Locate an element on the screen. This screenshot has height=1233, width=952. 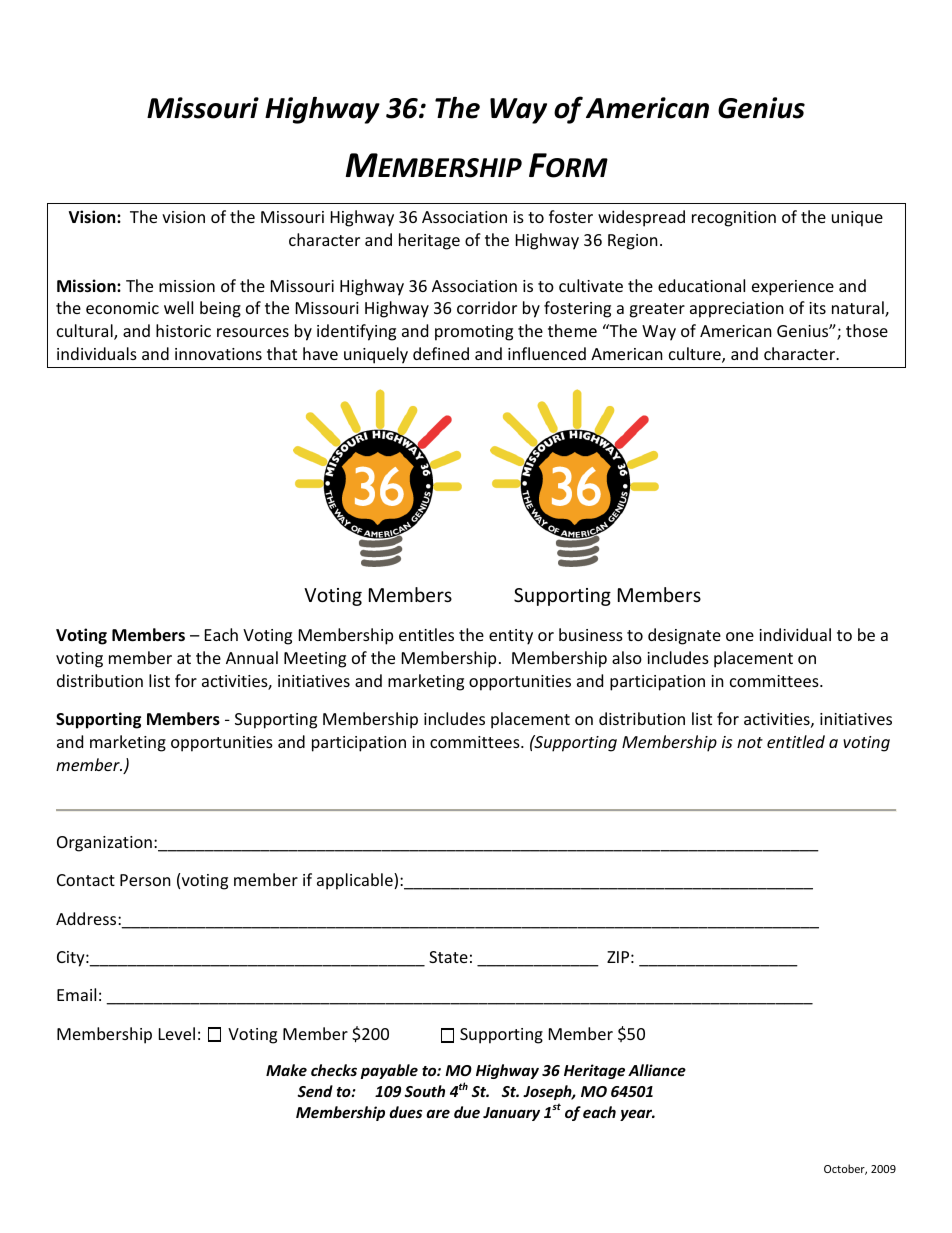
recognition is located at coordinates (734, 219).
